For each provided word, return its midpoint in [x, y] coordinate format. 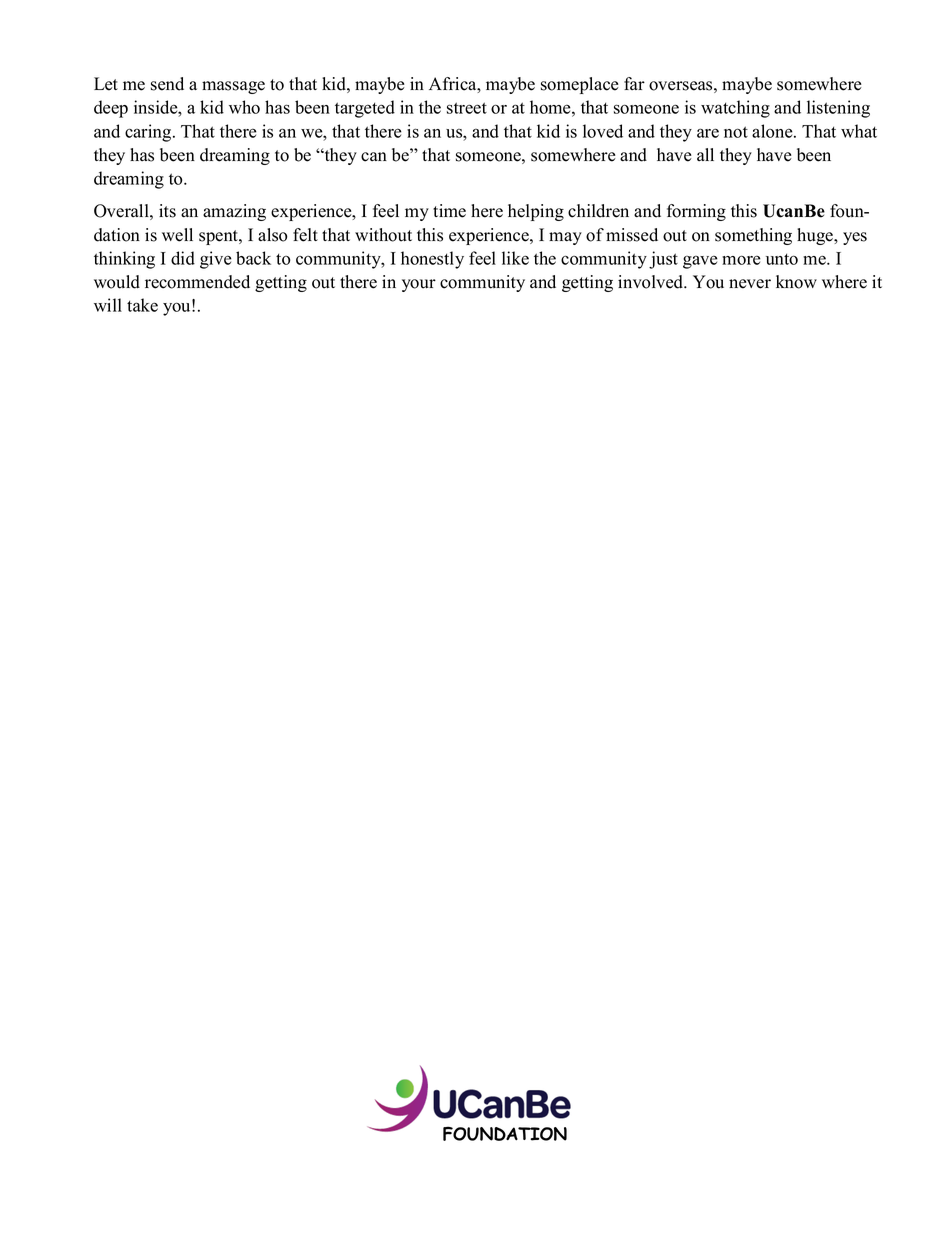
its [167, 211]
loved [603, 131]
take [142, 305]
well [177, 235]
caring [149, 133]
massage [233, 87]
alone [773, 131]
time [449, 211]
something [753, 236]
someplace [580, 85]
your [419, 285]
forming [696, 212]
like [515, 258]
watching [735, 109]
